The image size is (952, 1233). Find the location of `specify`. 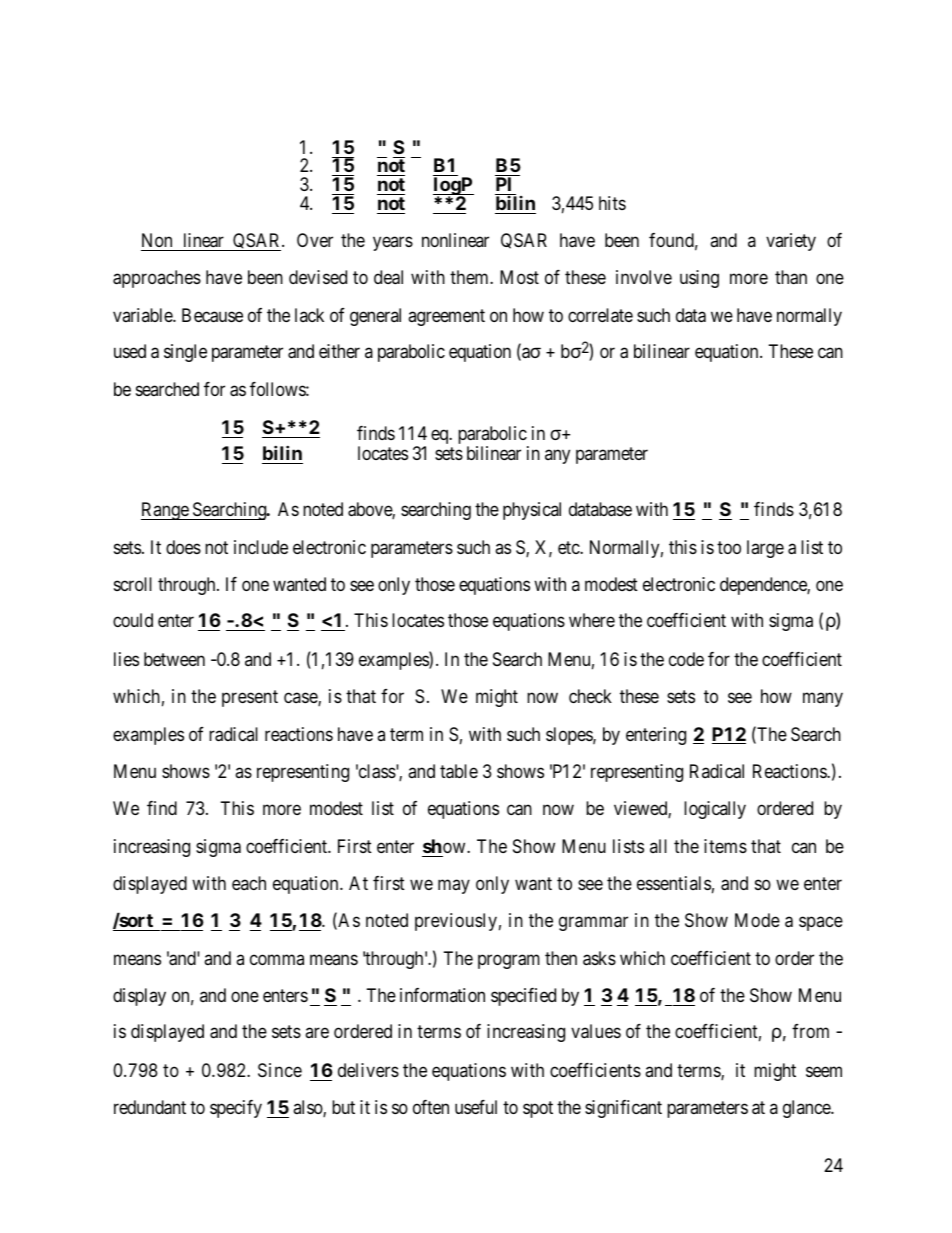

specify is located at coordinates (236, 1109).
